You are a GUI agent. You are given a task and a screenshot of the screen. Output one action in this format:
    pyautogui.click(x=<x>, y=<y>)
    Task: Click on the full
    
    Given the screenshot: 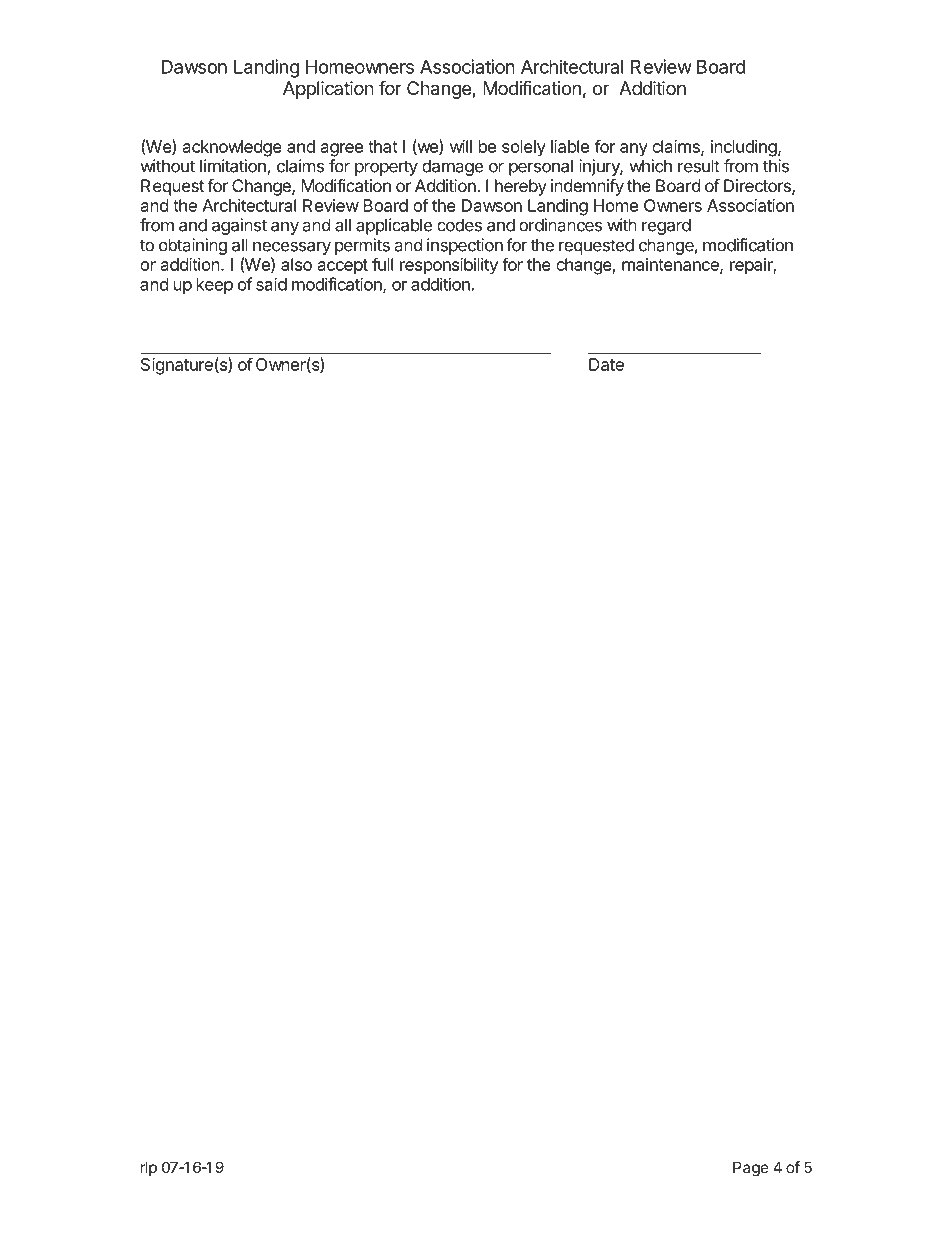 What is the action you would take?
    pyautogui.click(x=382, y=264)
